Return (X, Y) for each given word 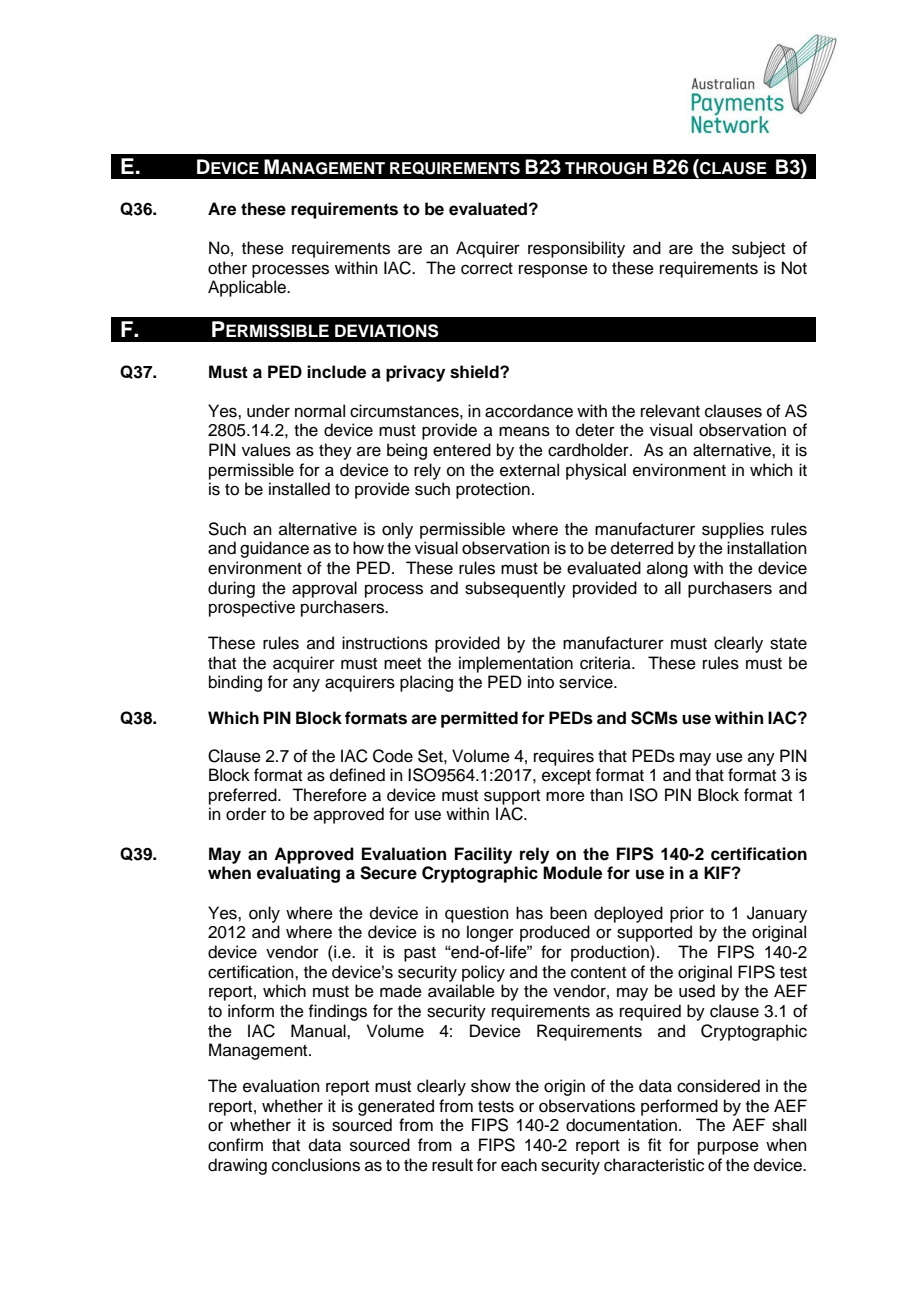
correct (487, 269)
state (788, 644)
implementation (516, 664)
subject (758, 249)
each (519, 1165)
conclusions (316, 1165)
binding (235, 683)
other (227, 268)
